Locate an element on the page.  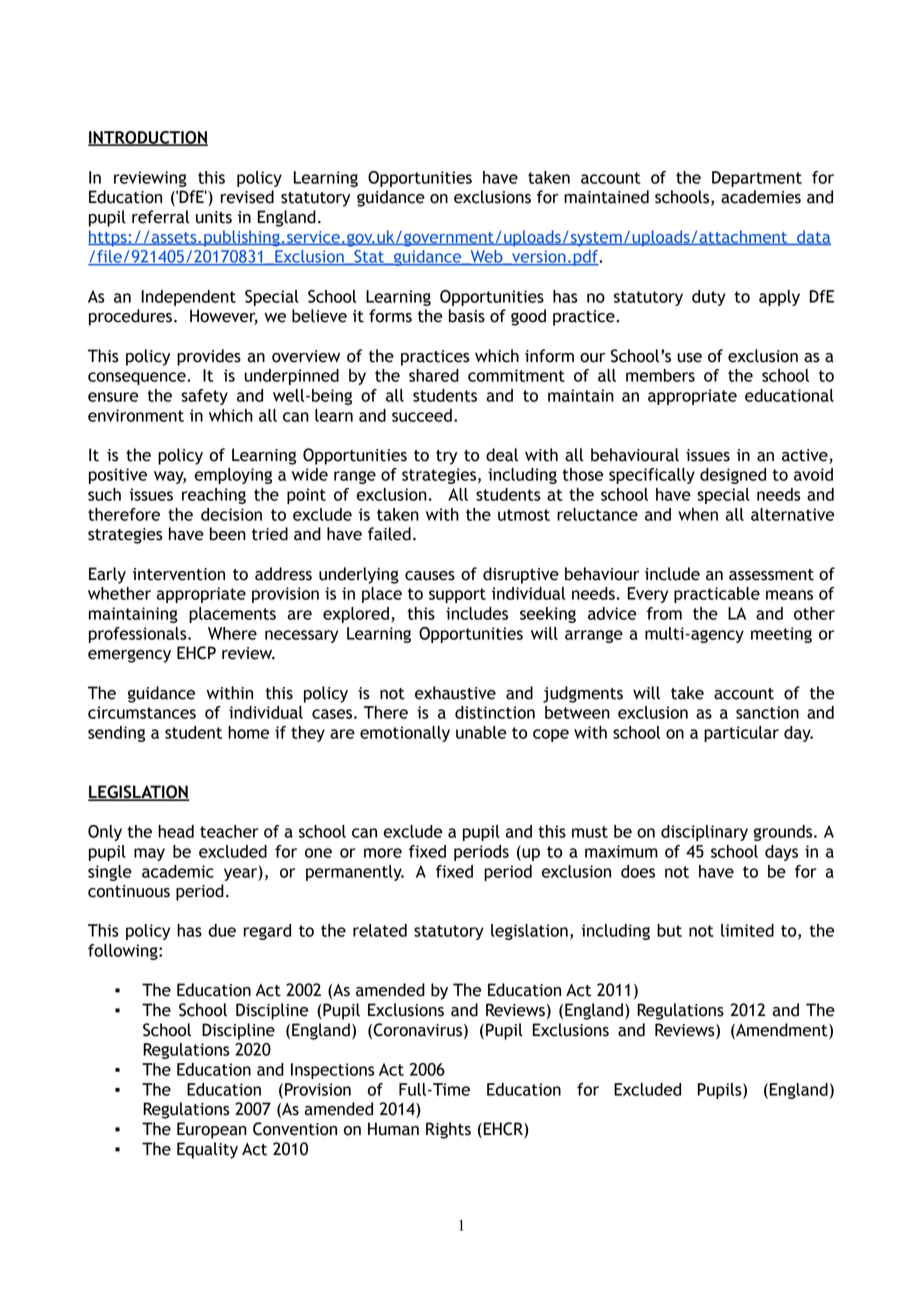
Rights is located at coordinates (448, 1130).
